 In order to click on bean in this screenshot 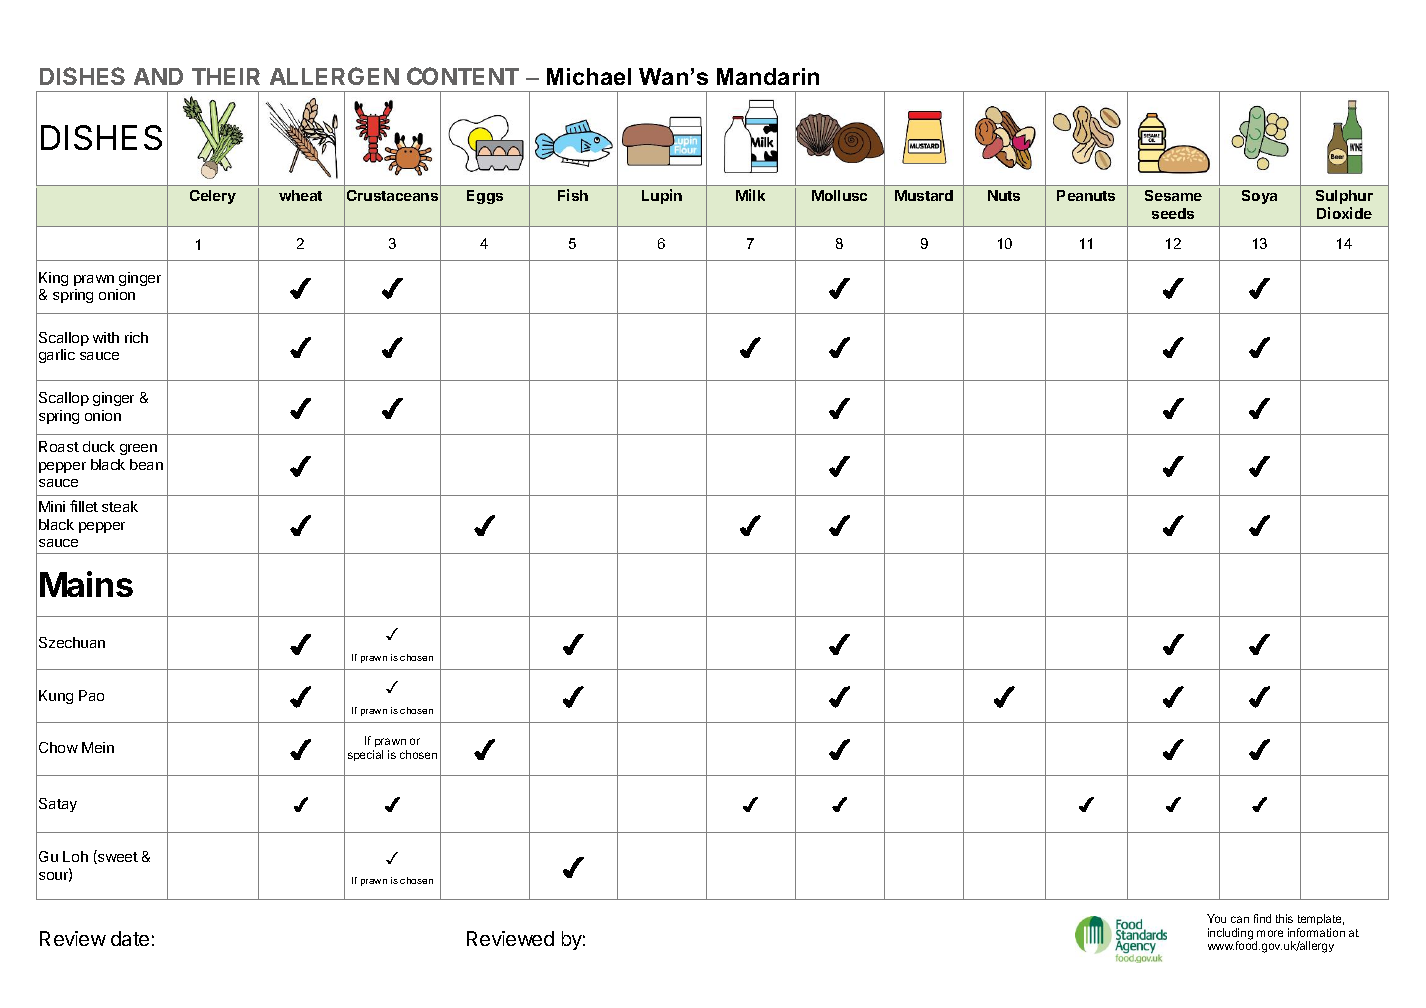, I will do `click(146, 464)`.
